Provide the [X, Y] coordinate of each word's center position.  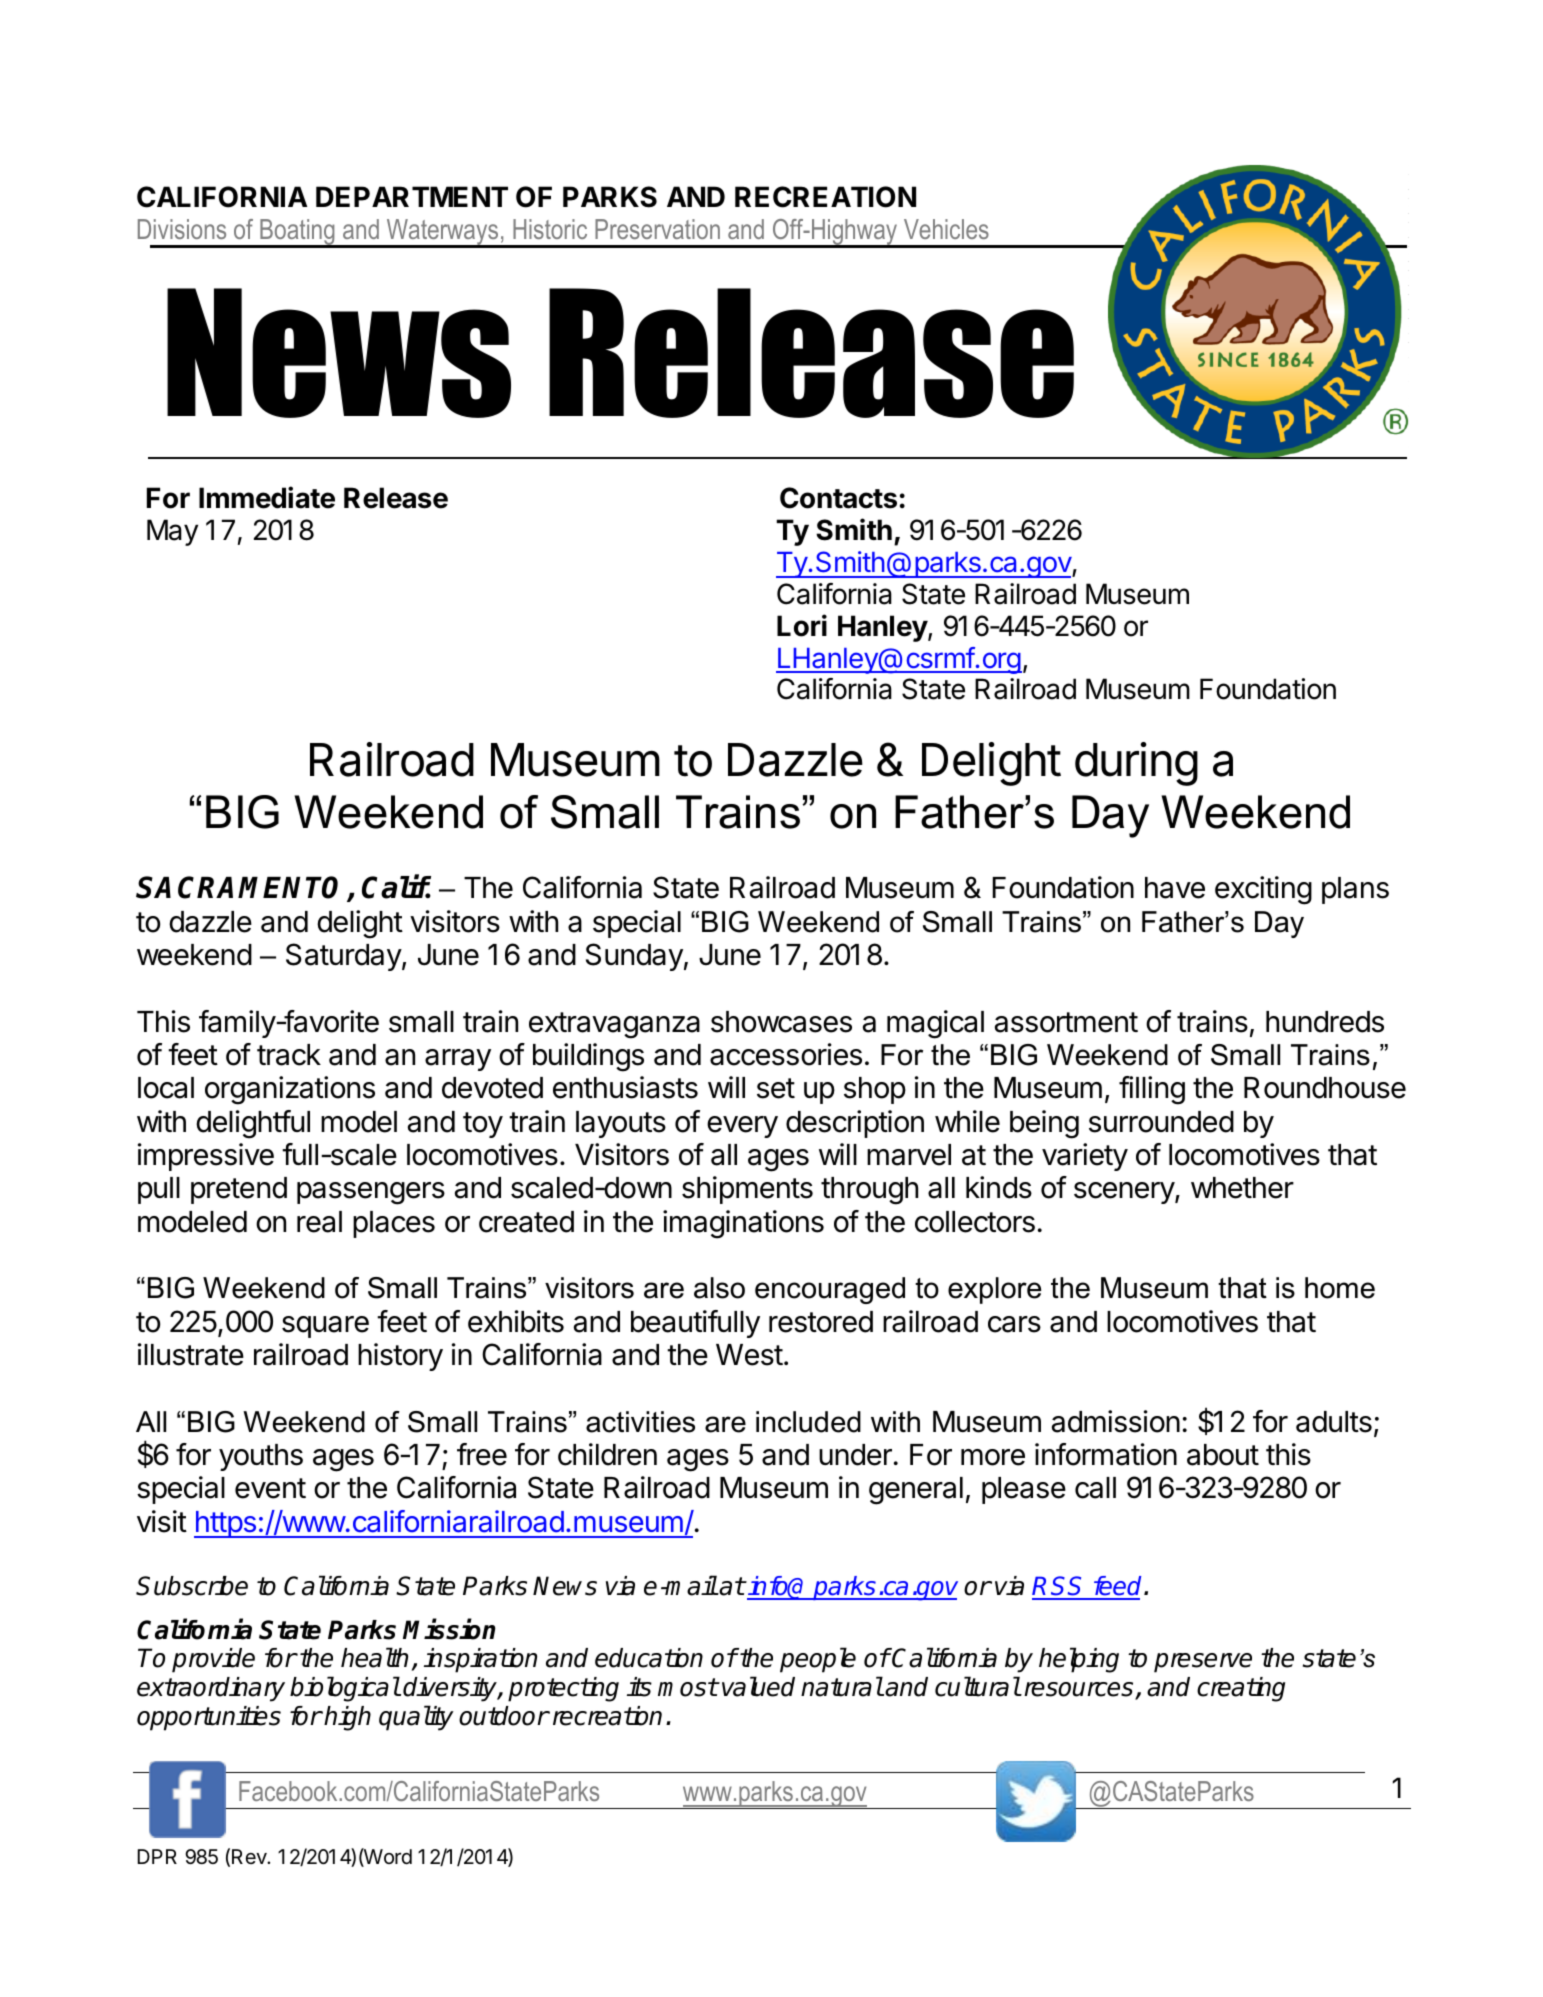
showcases [781, 1022]
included [808, 1422]
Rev [250, 1856]
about [1223, 1455]
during [1136, 764]
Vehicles [946, 229]
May [172, 532]
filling [1152, 1090]
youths [261, 1457]
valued [758, 1686]
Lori [802, 625]
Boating [297, 233]
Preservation [657, 229]
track [289, 1055]
